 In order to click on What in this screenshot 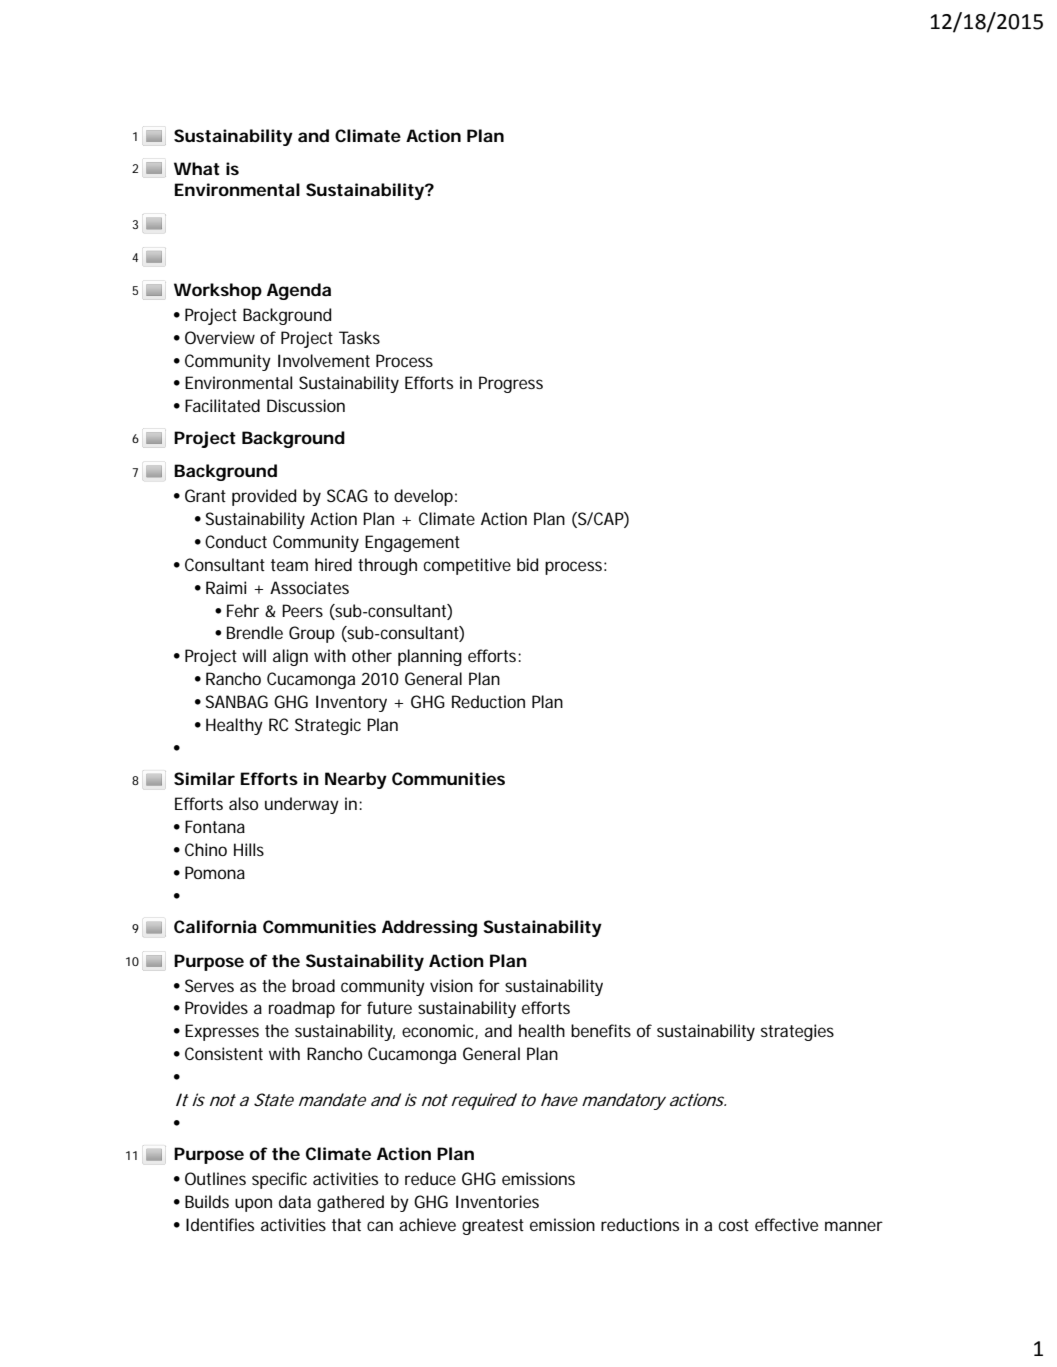, I will do `click(197, 168)`.
